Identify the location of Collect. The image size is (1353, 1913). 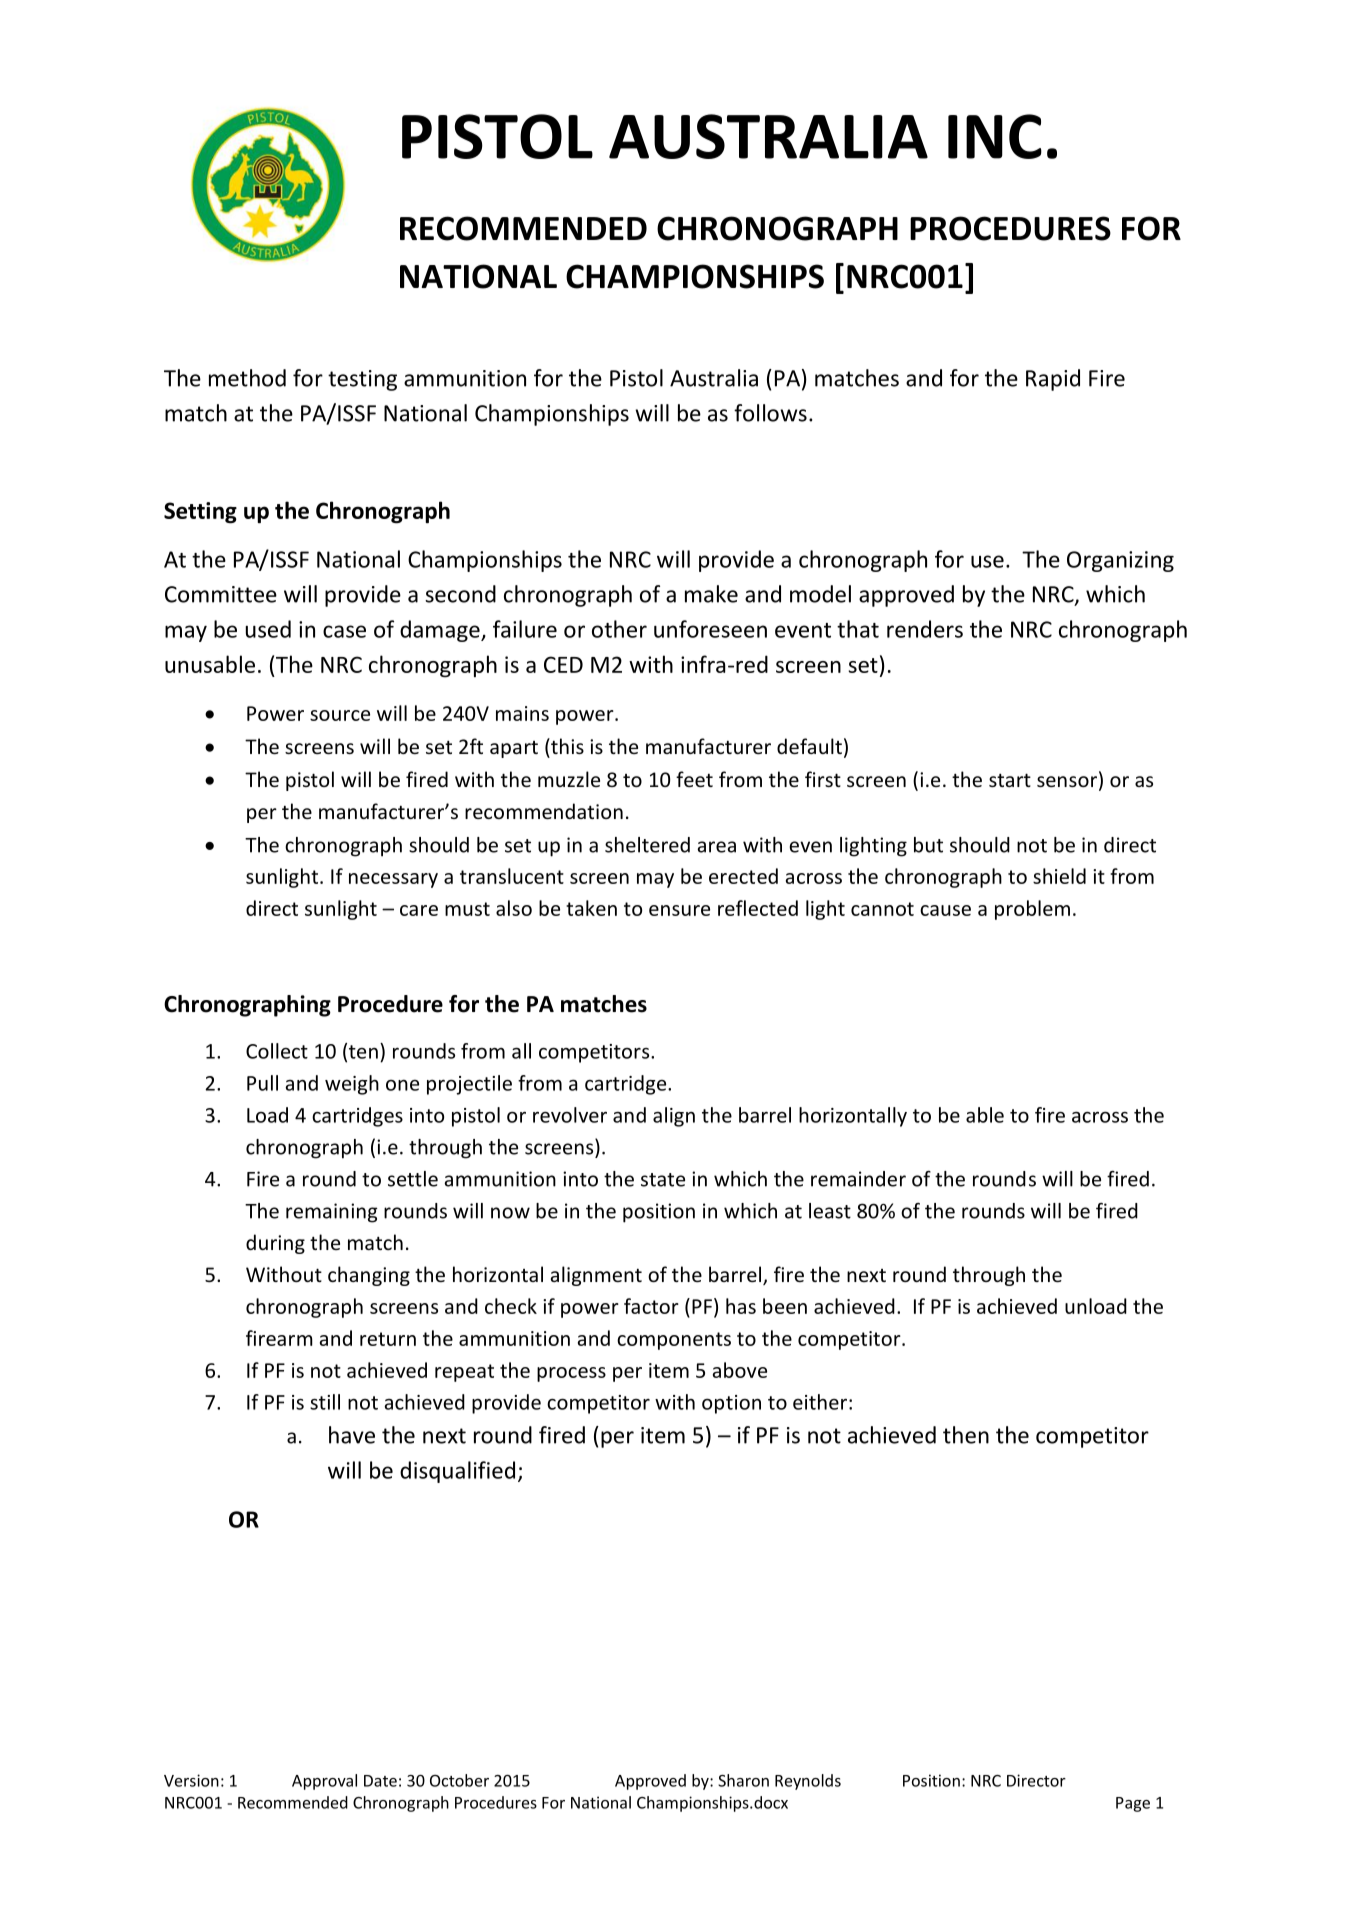
(277, 1051).
